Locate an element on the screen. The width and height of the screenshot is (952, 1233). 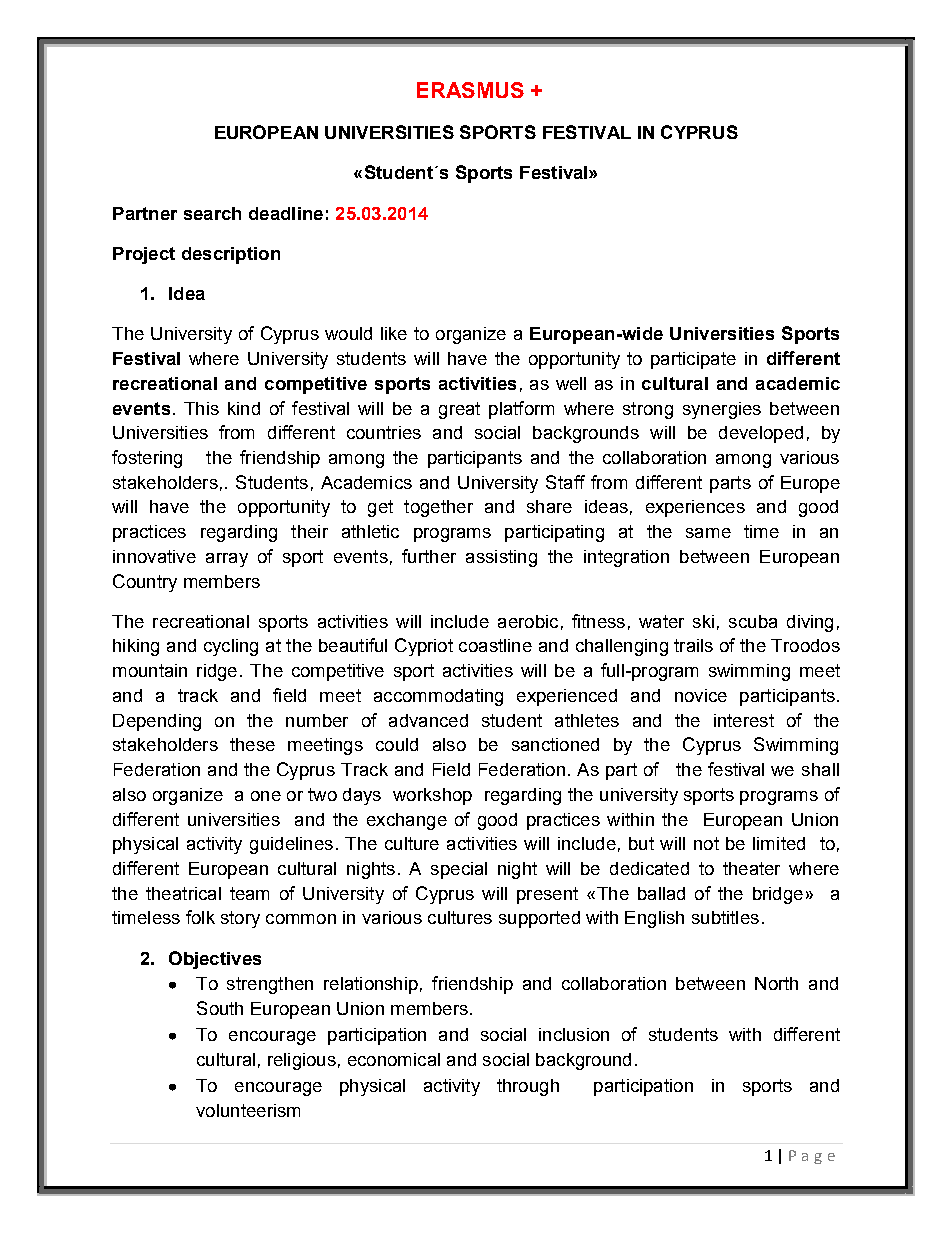
array is located at coordinates (227, 560).
